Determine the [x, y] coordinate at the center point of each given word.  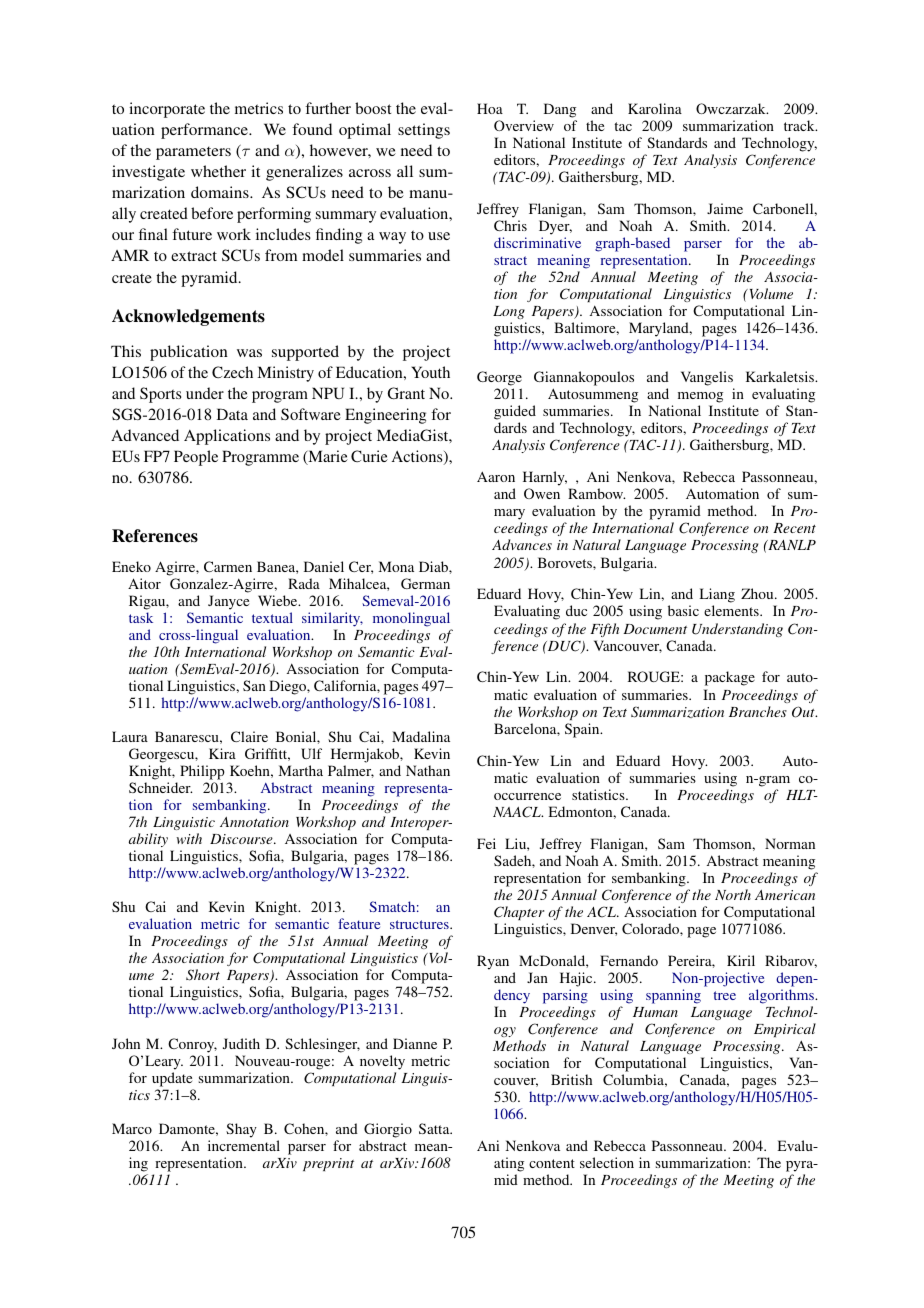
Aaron [496, 476]
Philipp [202, 772]
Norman [790, 843]
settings [424, 131]
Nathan [428, 770]
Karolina [655, 108]
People [196, 458]
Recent [794, 528]
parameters [193, 153]
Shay [241, 1130]
